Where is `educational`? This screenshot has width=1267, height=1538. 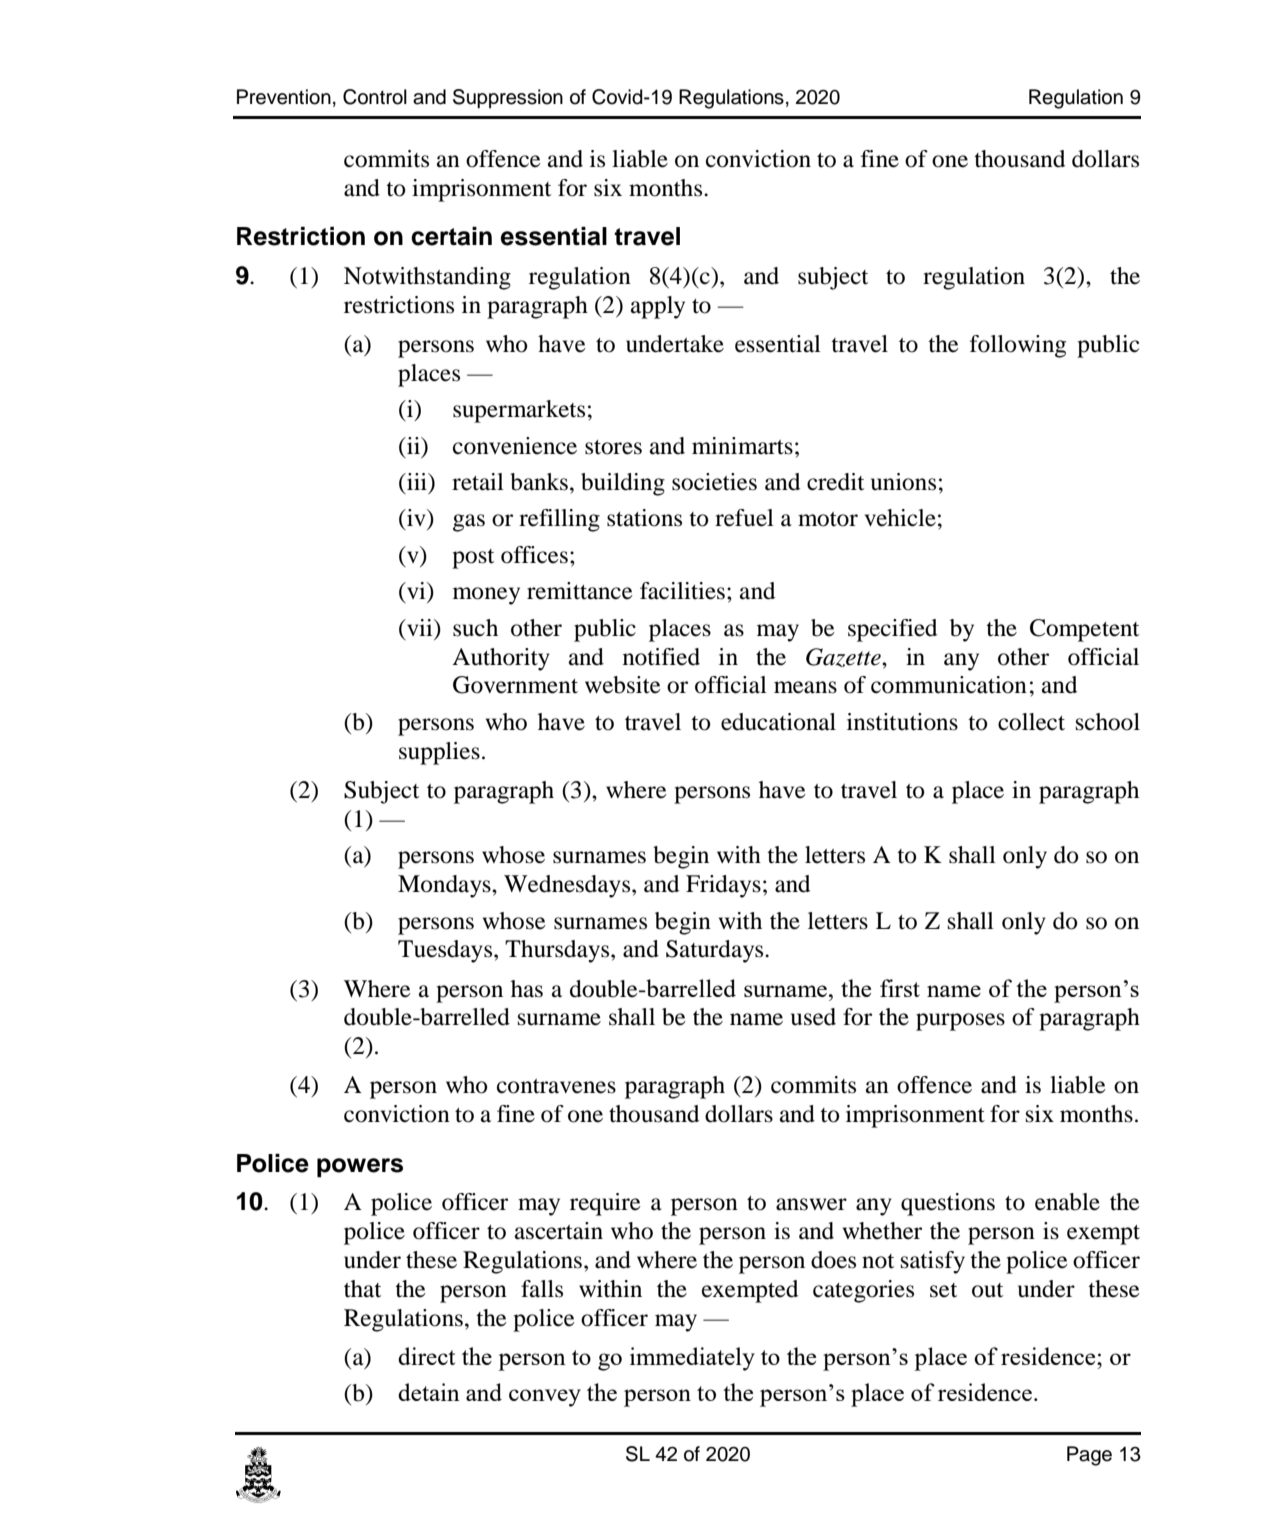 educational is located at coordinates (778, 722).
